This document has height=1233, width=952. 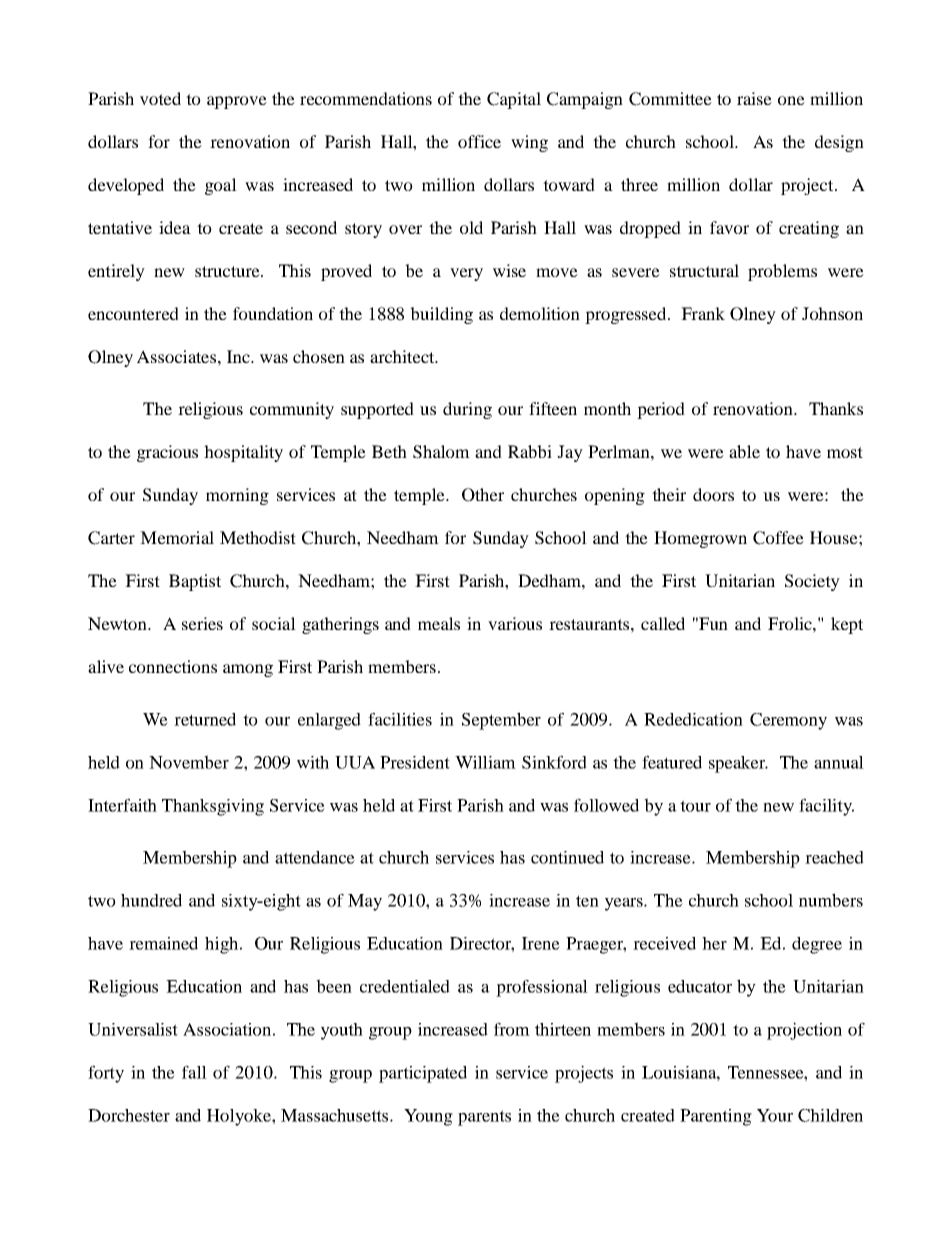 I want to click on Memorial, so click(x=177, y=537).
